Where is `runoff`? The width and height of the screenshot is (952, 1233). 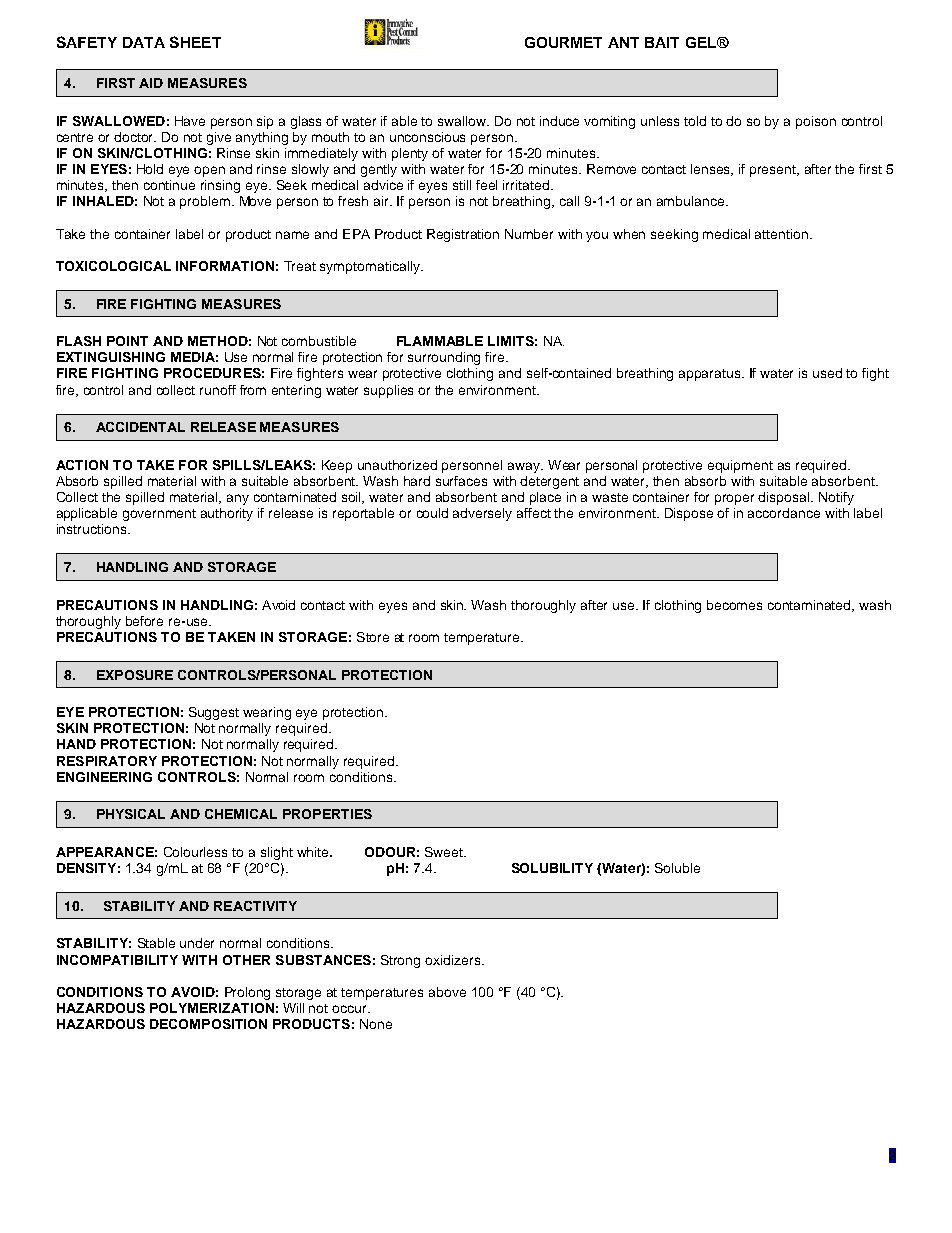
runoff is located at coordinates (218, 390).
